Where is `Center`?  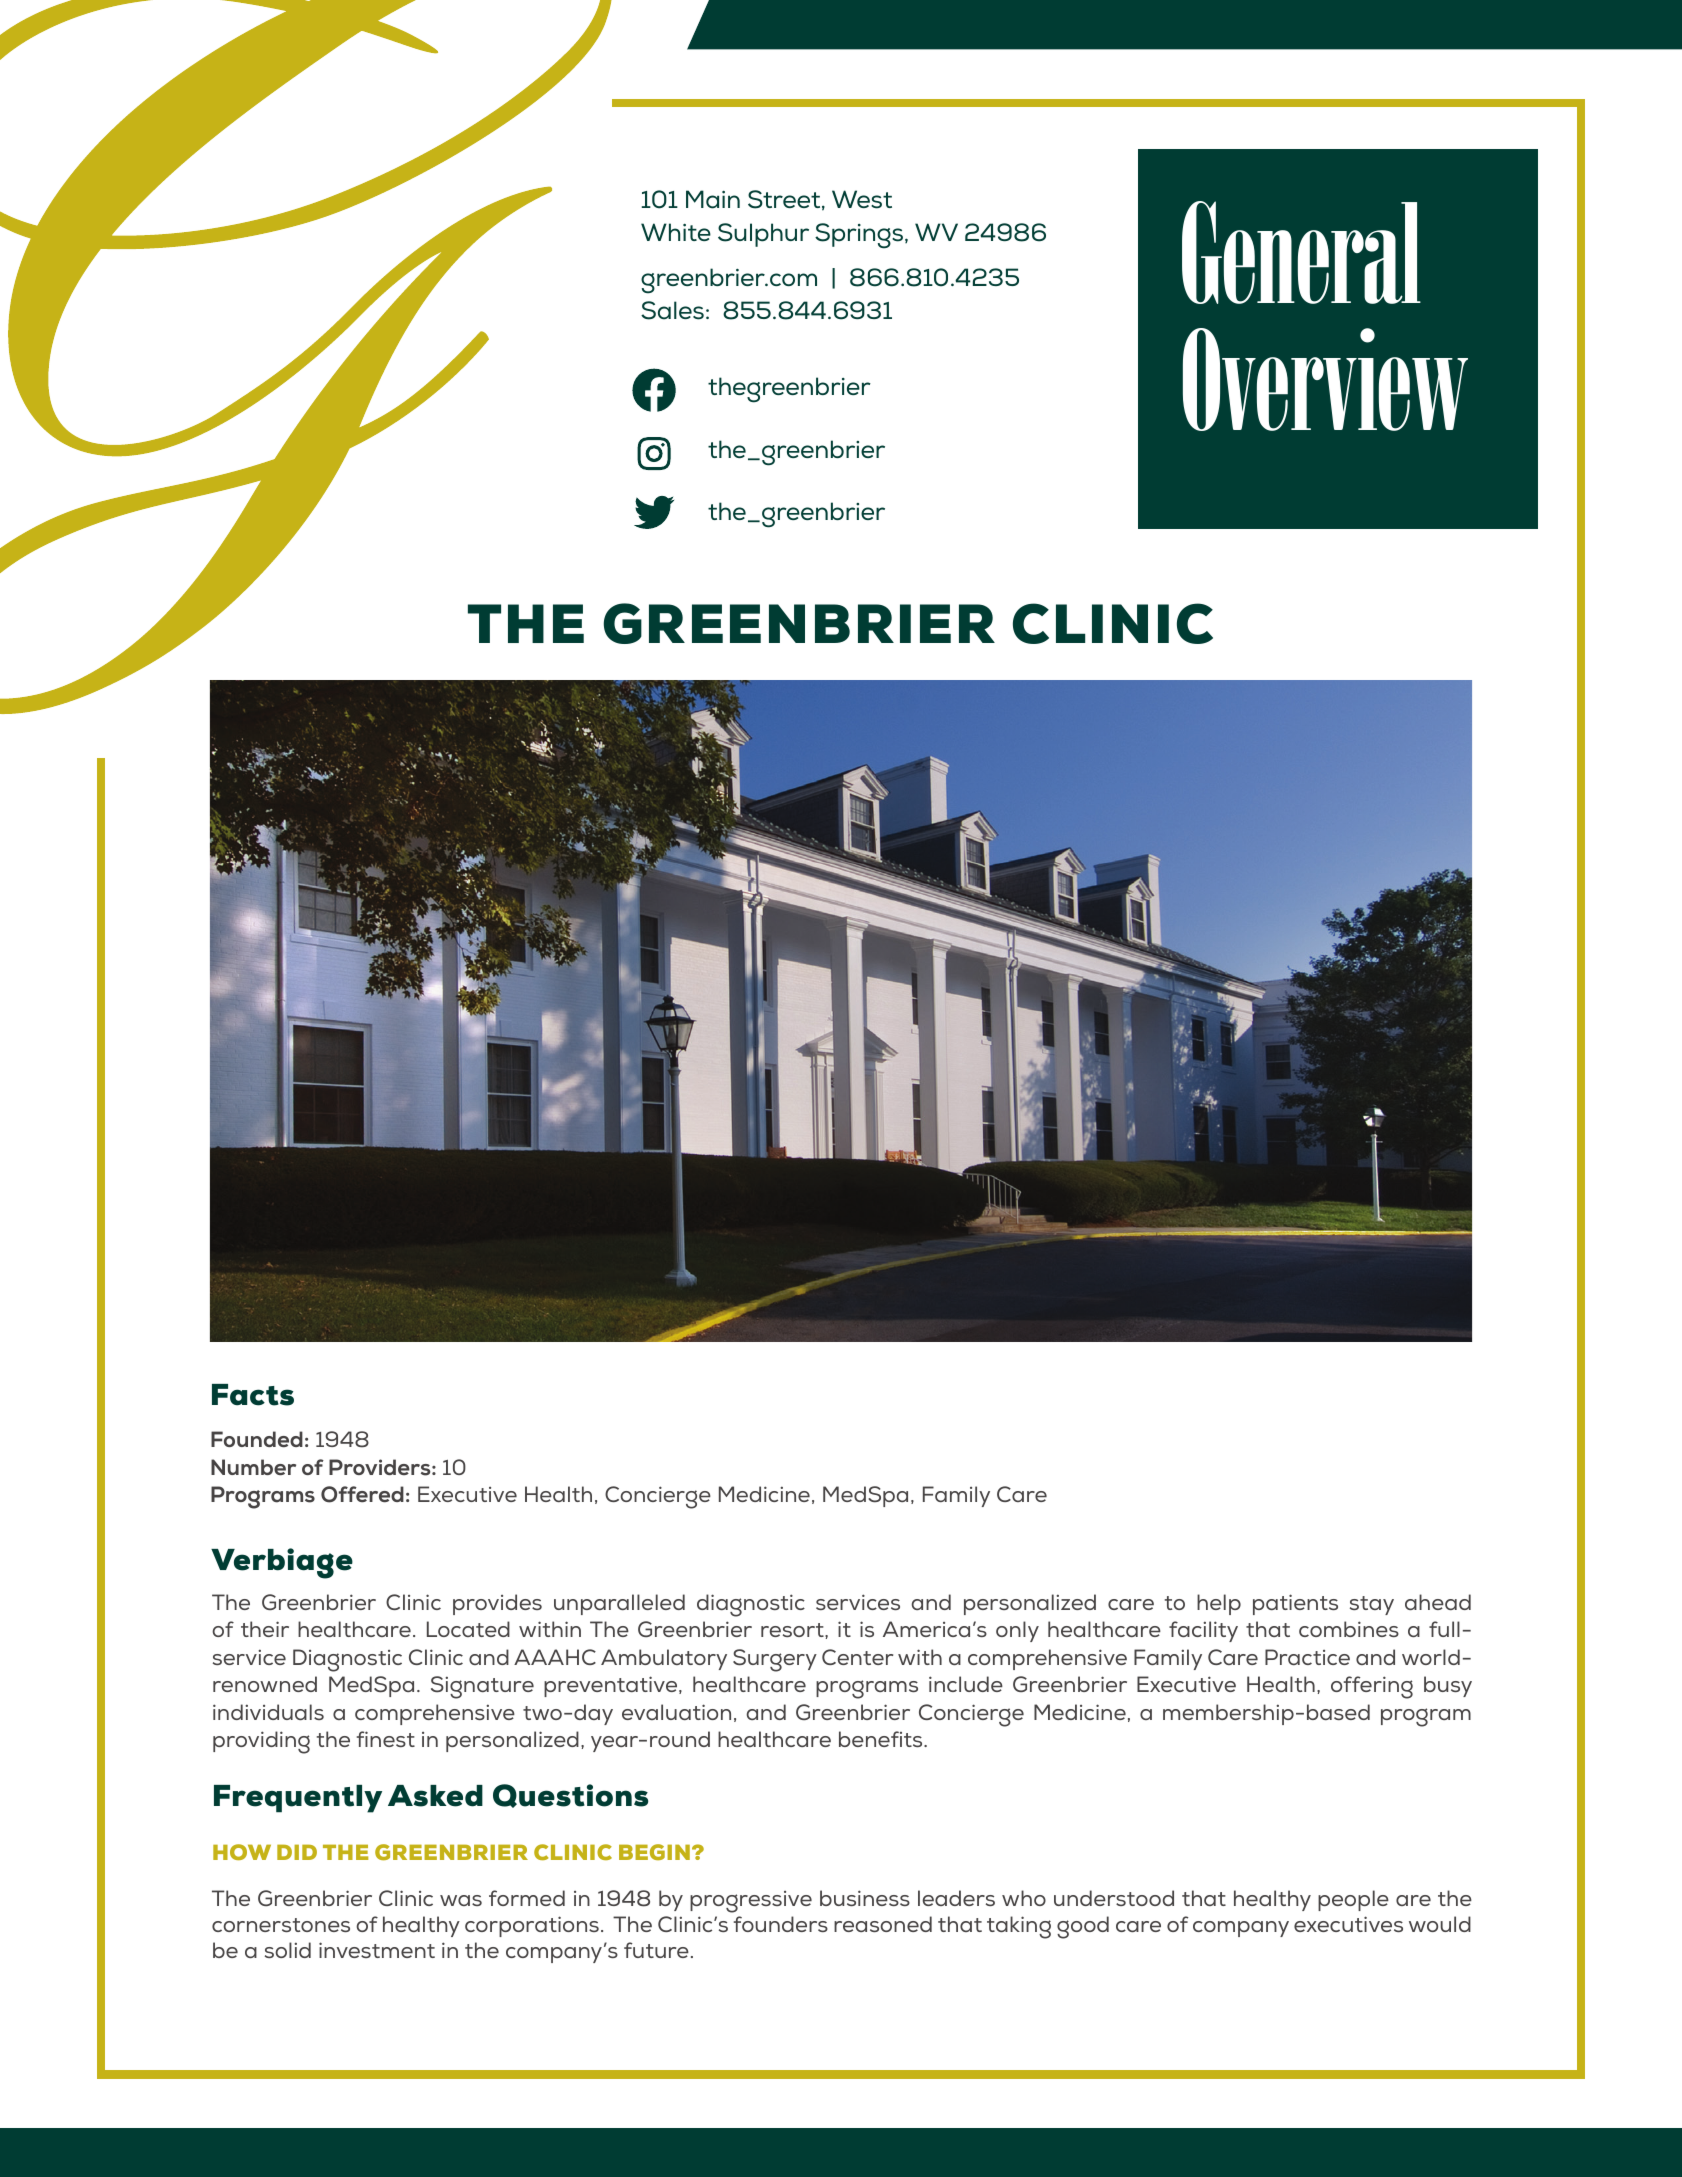 Center is located at coordinates (857, 1657).
